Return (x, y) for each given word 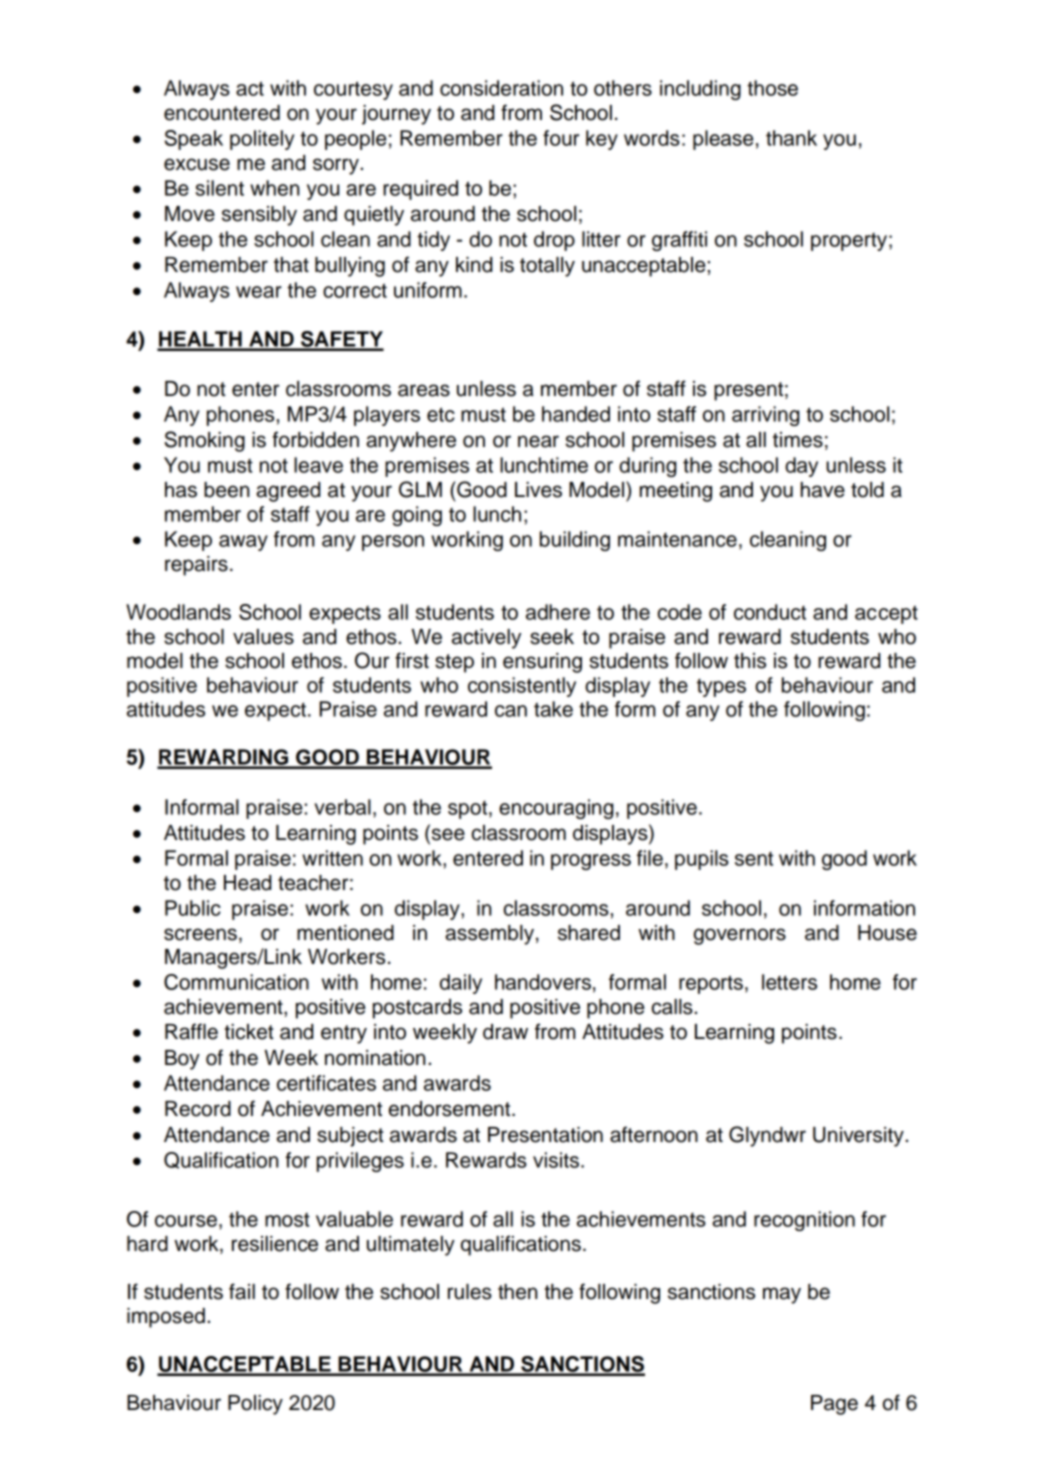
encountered (222, 113)
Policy (255, 1405)
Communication (236, 982)
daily (461, 984)
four (561, 138)
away (243, 543)
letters (789, 982)
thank (791, 138)
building (575, 541)
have (823, 490)
